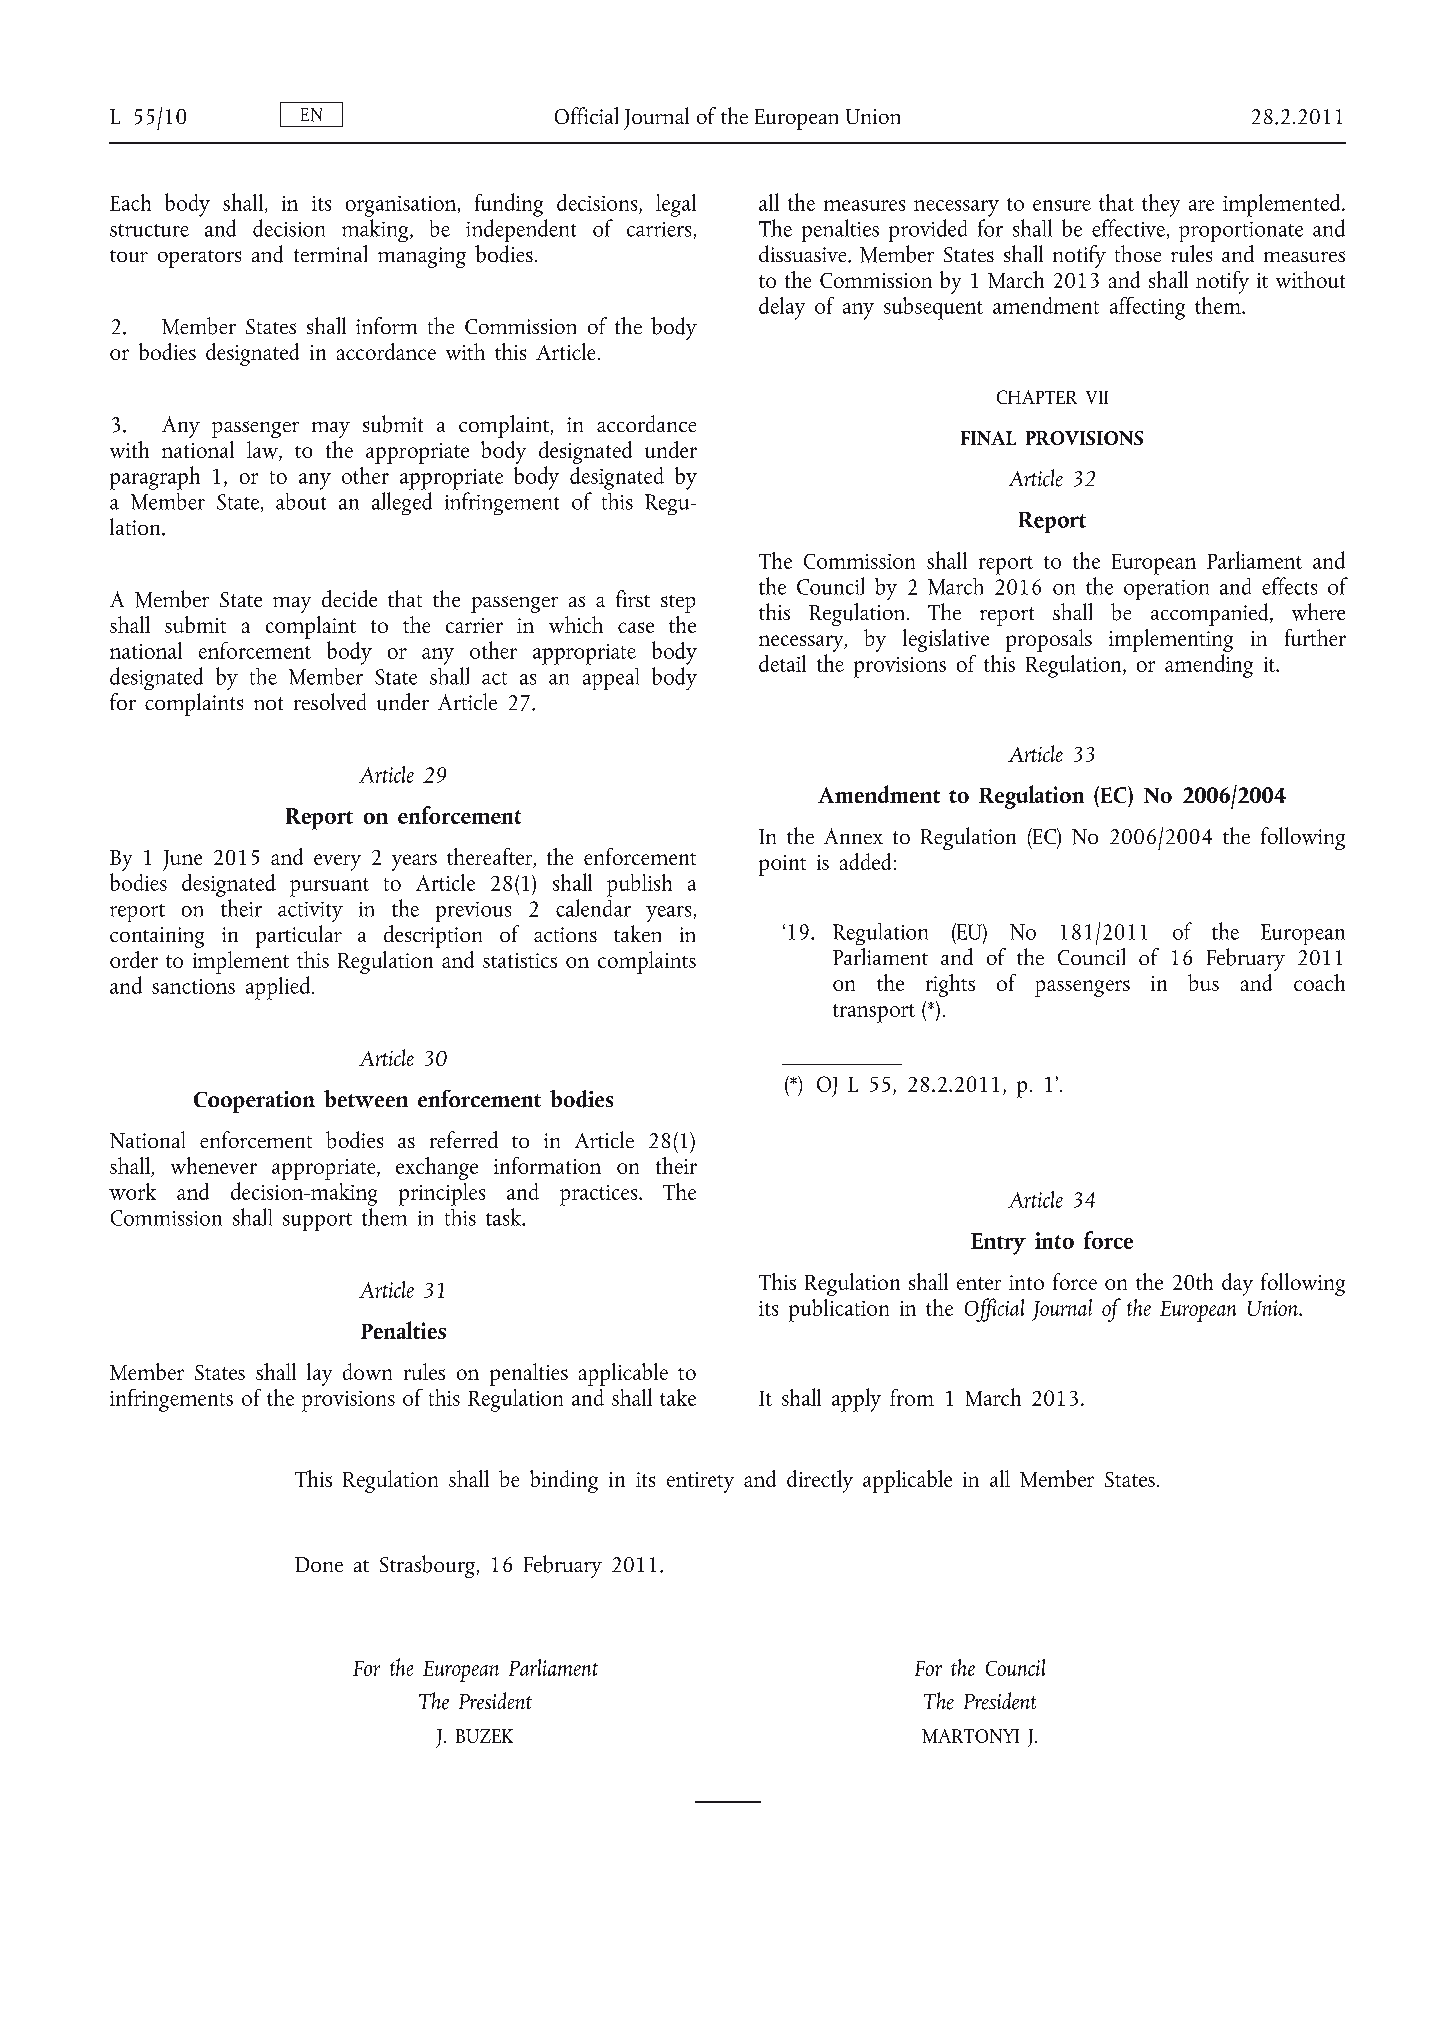  Describe the element at coordinates (676, 205) in the screenshot. I see `legal` at that location.
